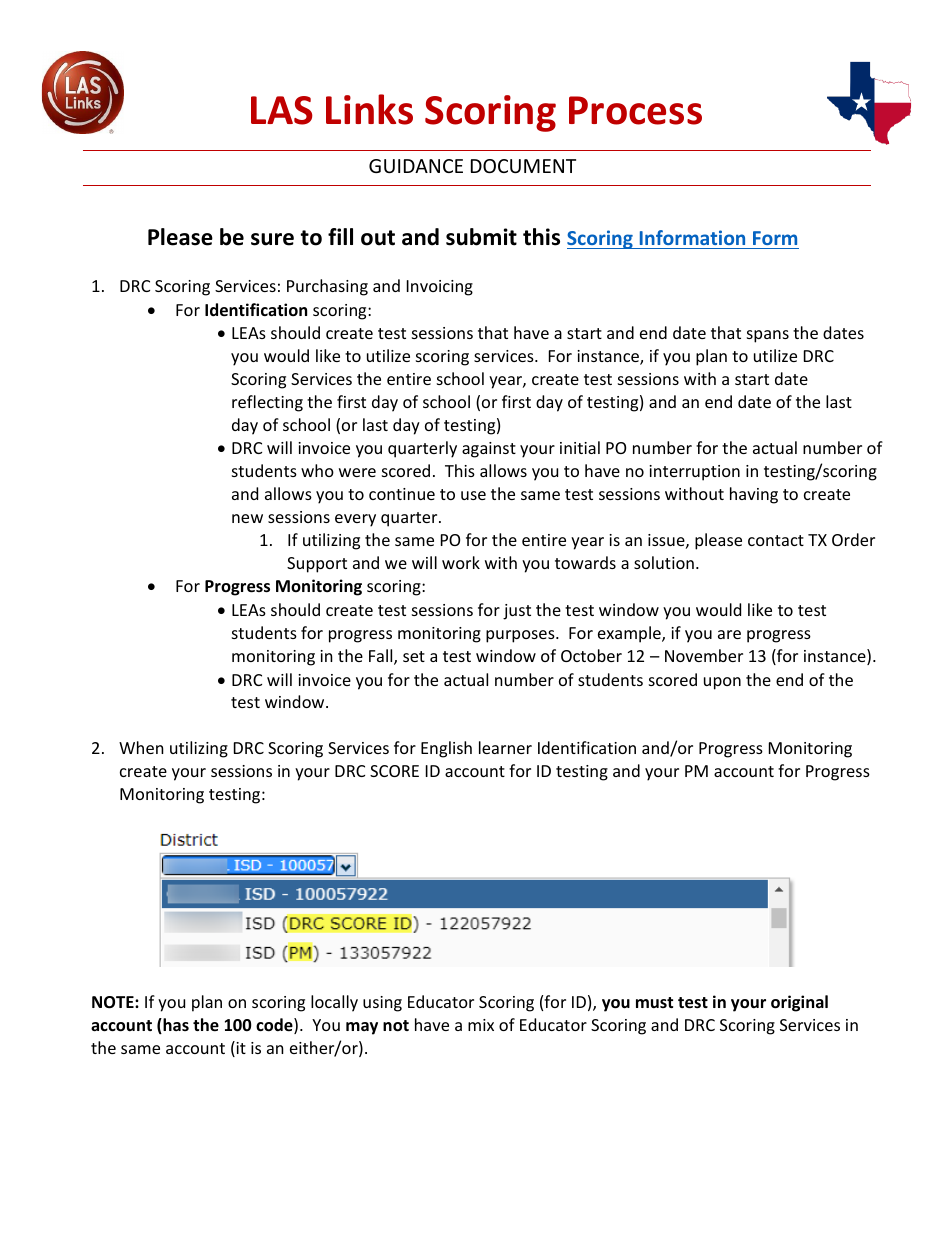 Image resolution: width=952 pixels, height=1233 pixels. What do you see at coordinates (799, 1003) in the screenshot?
I see `original` at bounding box center [799, 1003].
